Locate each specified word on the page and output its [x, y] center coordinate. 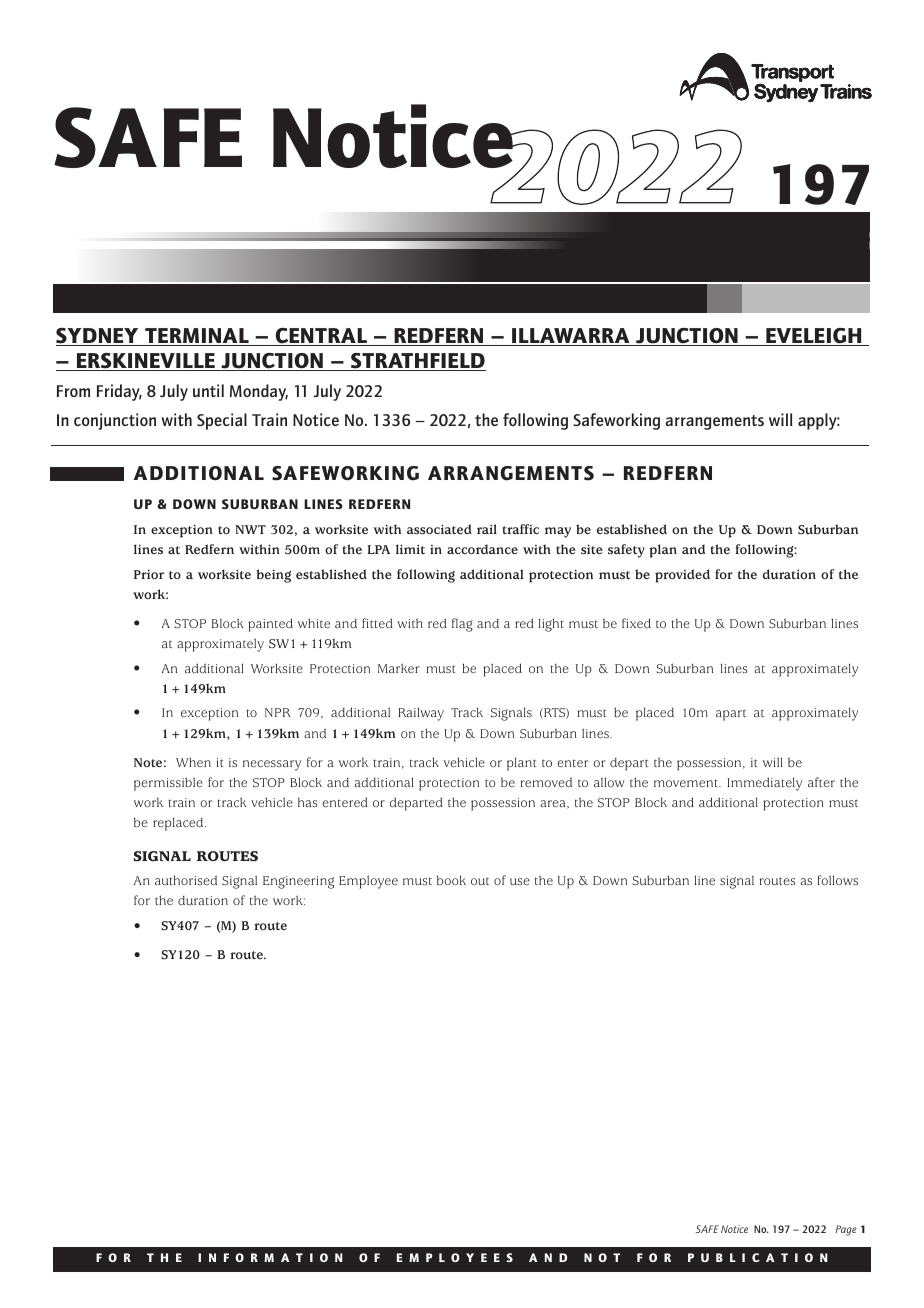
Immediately [764, 784]
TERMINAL [197, 337]
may [558, 532]
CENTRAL [321, 337]
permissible [168, 784]
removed [546, 782]
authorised [186, 880]
